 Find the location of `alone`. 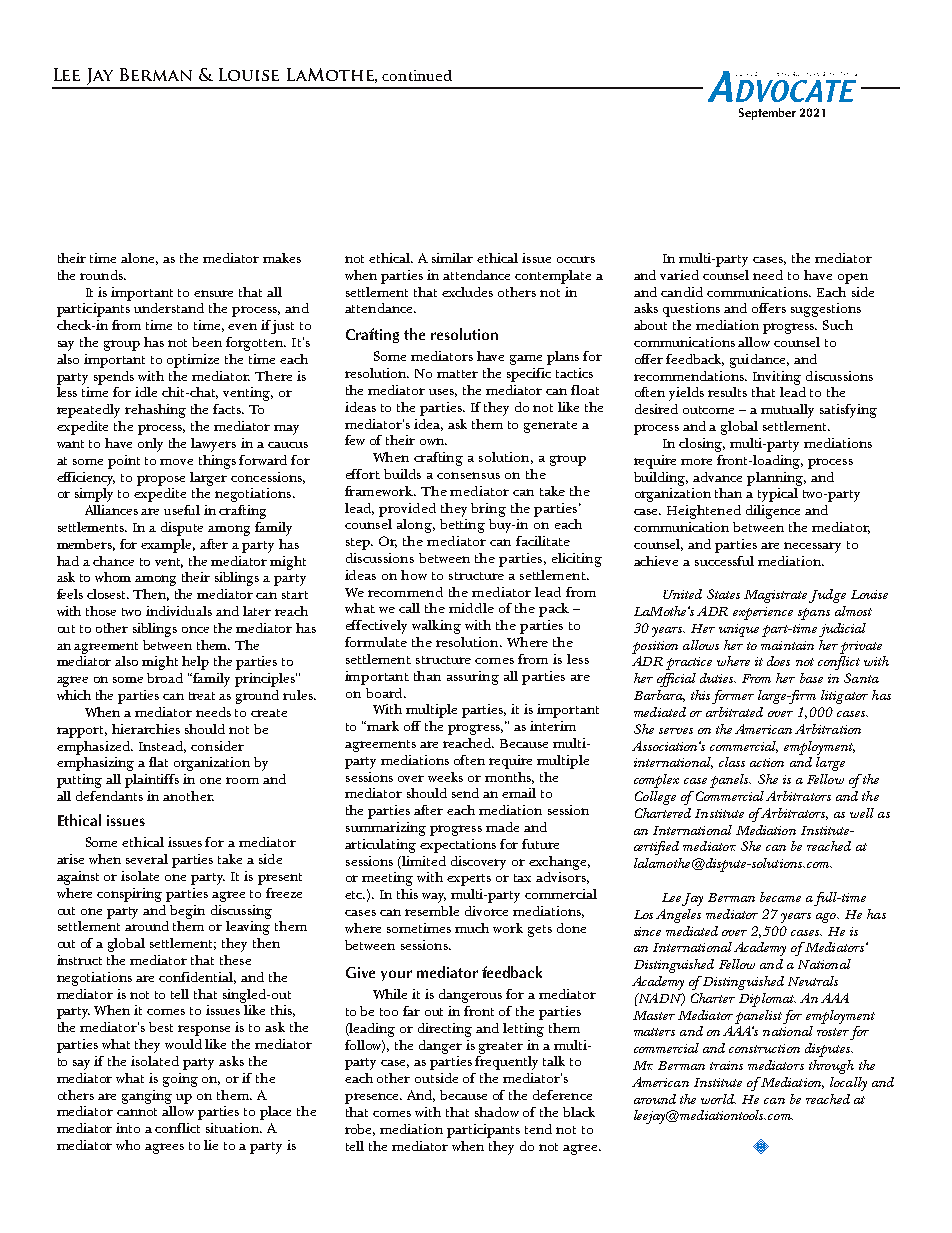

alone is located at coordinates (139, 259).
